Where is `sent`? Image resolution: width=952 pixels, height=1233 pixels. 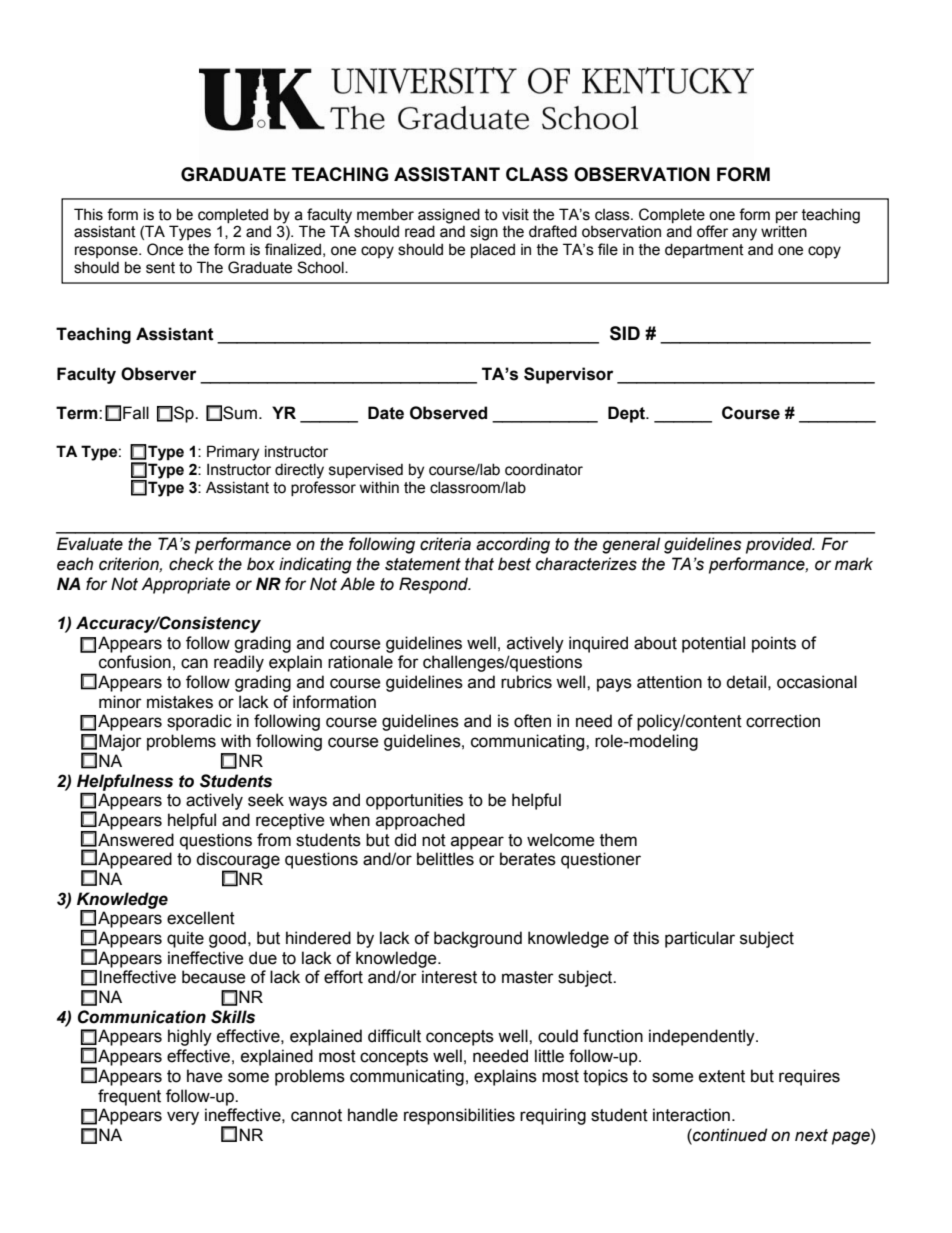
sent is located at coordinates (160, 268).
